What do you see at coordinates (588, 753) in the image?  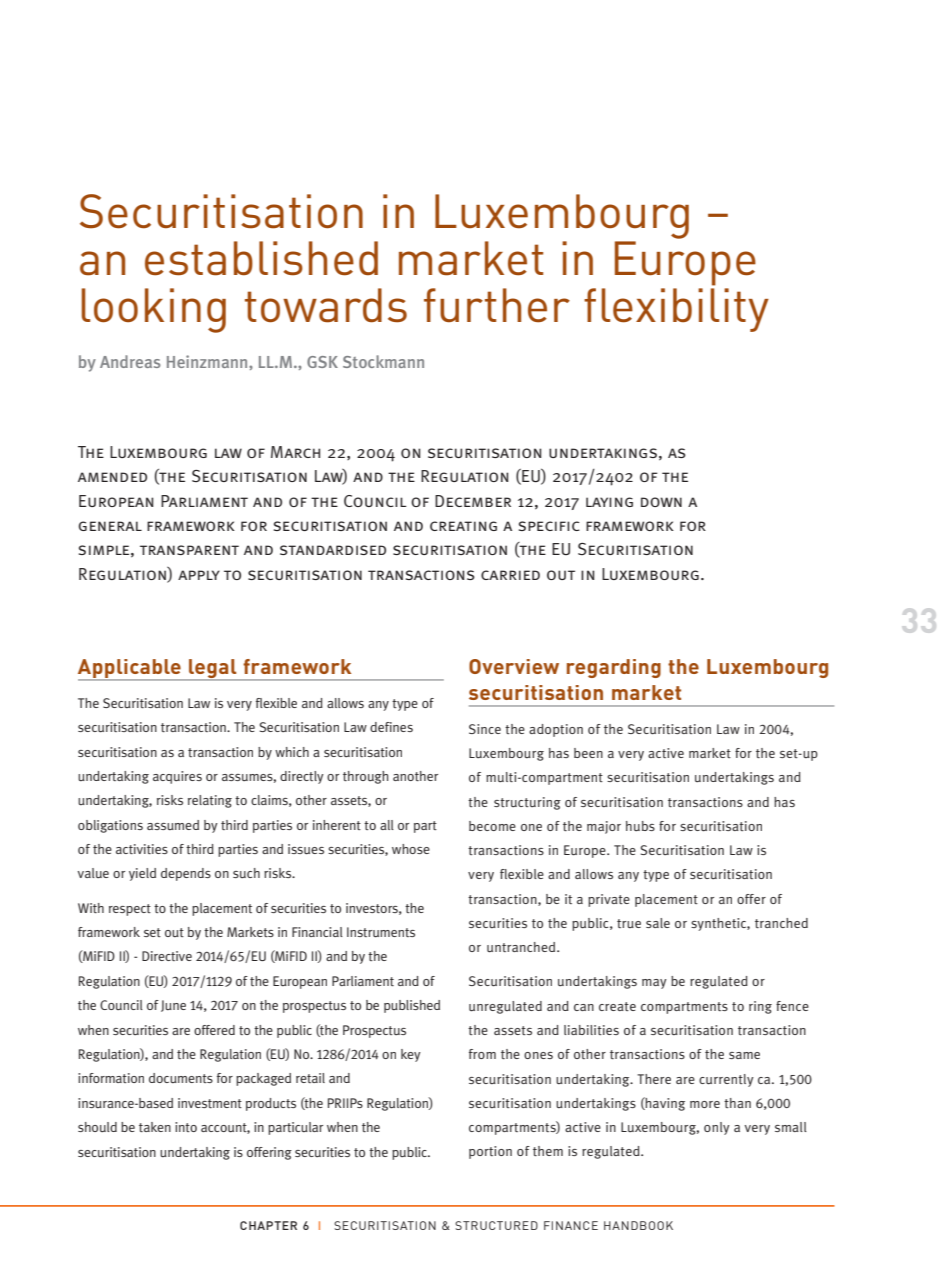 I see `been` at bounding box center [588, 753].
